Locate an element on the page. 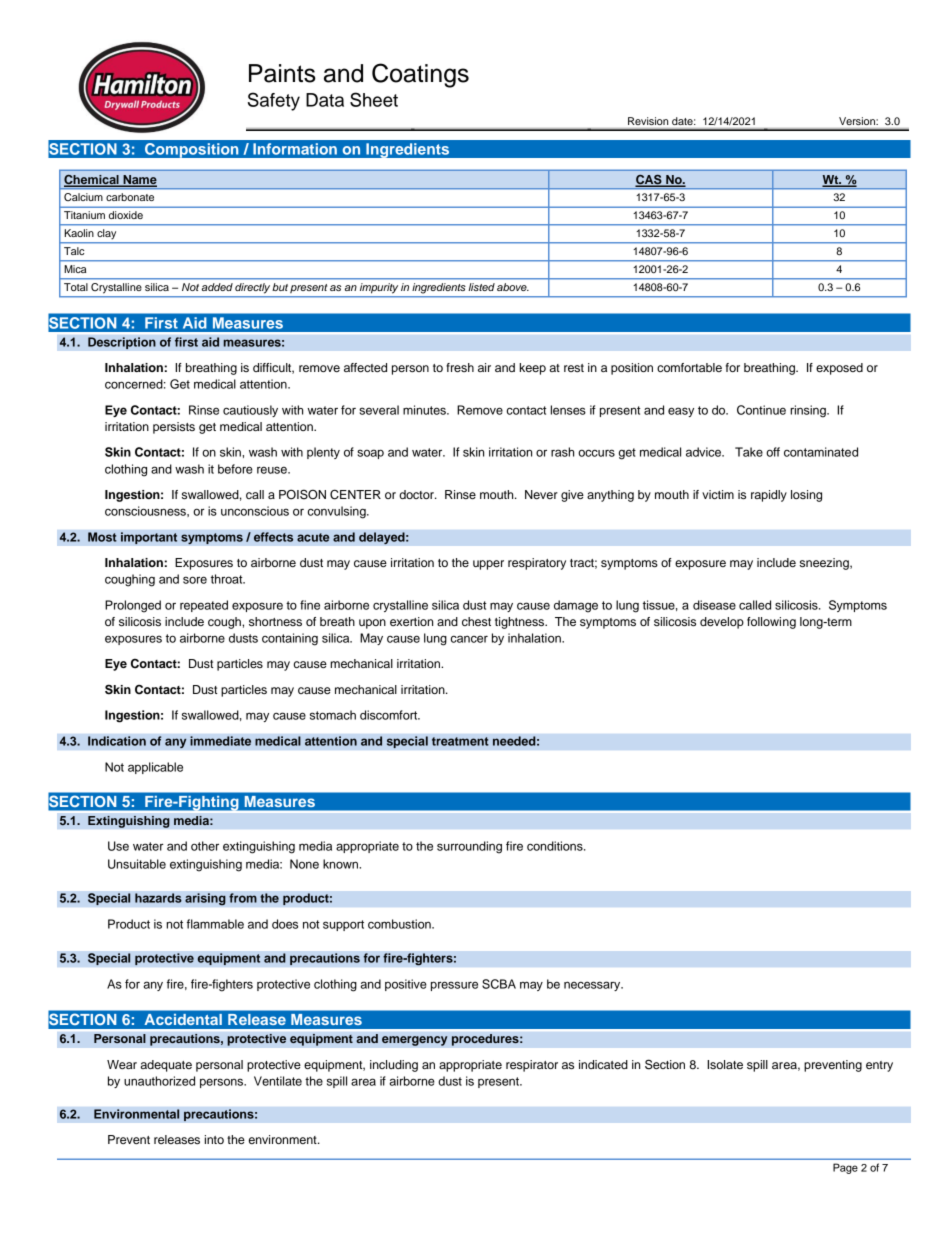  minutes is located at coordinates (425, 410).
